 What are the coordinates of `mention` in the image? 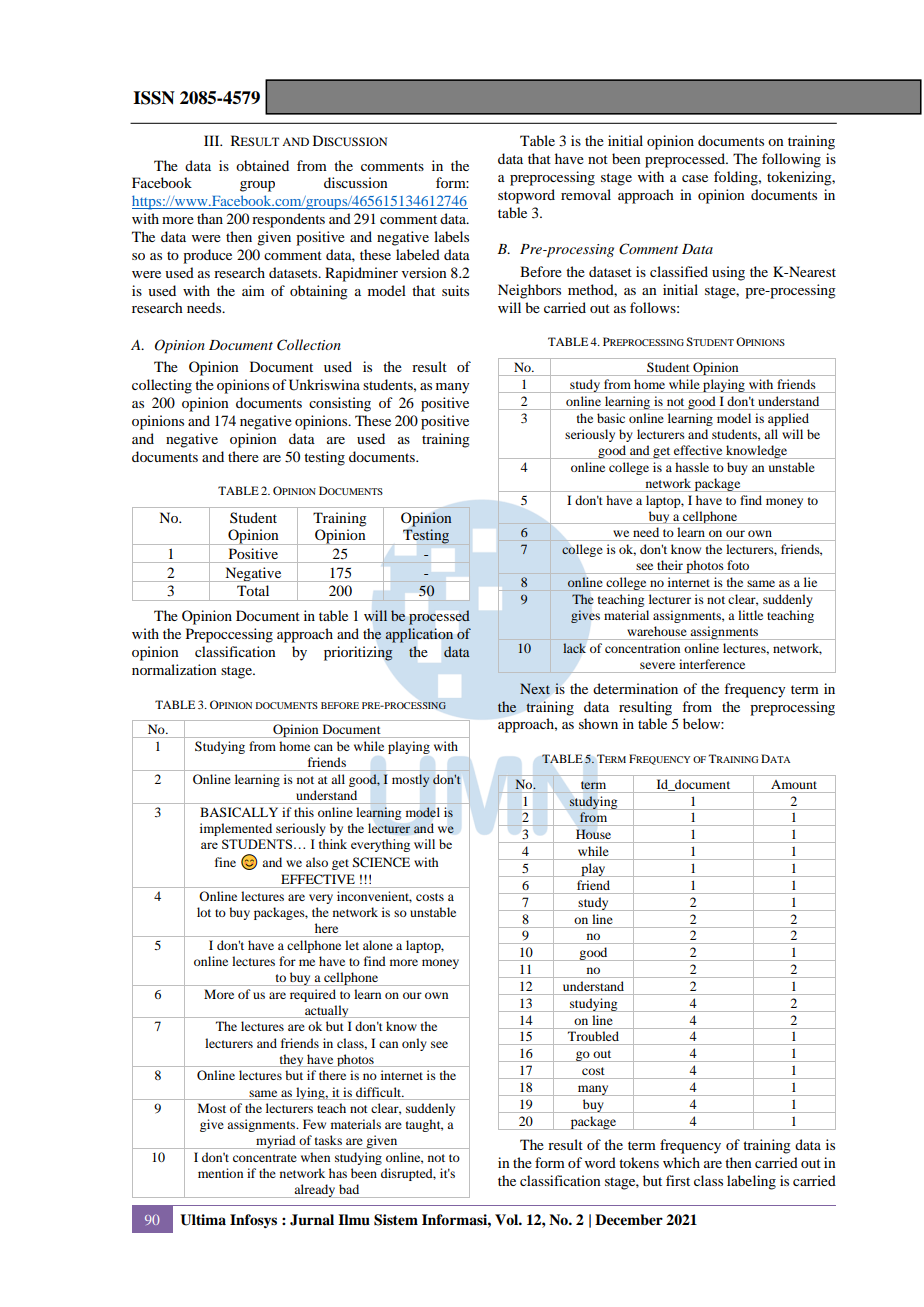 It's located at (220, 1173).
